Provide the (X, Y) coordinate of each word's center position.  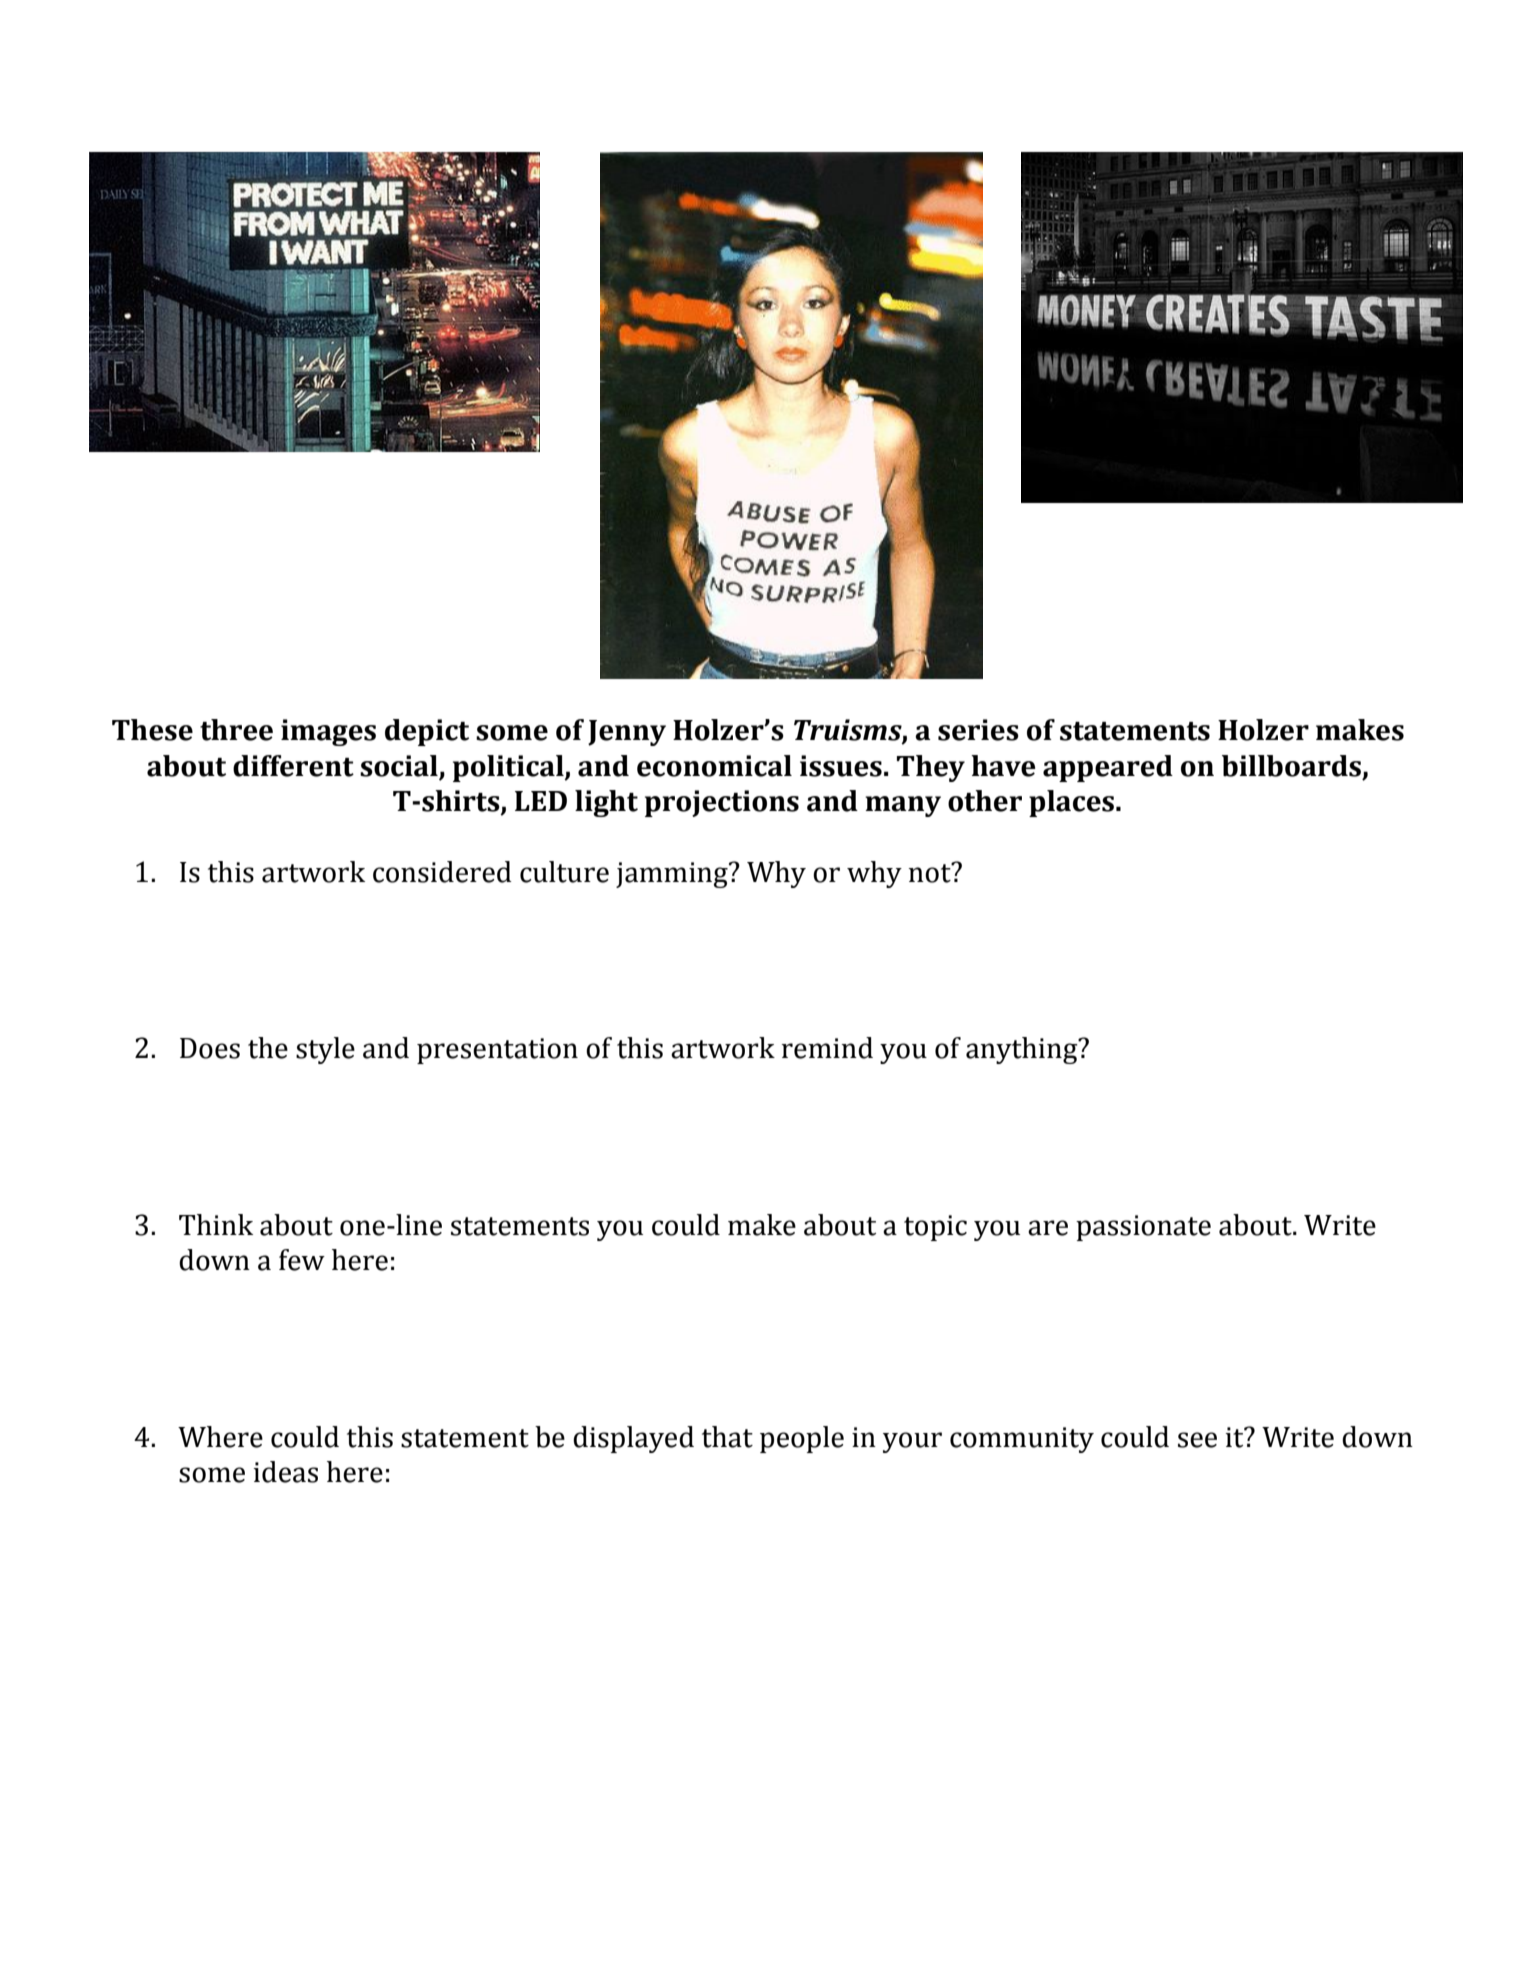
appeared (1108, 768)
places (1071, 803)
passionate (1143, 1228)
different (293, 766)
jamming (673, 875)
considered (442, 872)
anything (1023, 1050)
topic (935, 1228)
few (302, 1260)
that (727, 1437)
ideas (285, 1472)
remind (827, 1048)
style (325, 1050)
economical (714, 766)
